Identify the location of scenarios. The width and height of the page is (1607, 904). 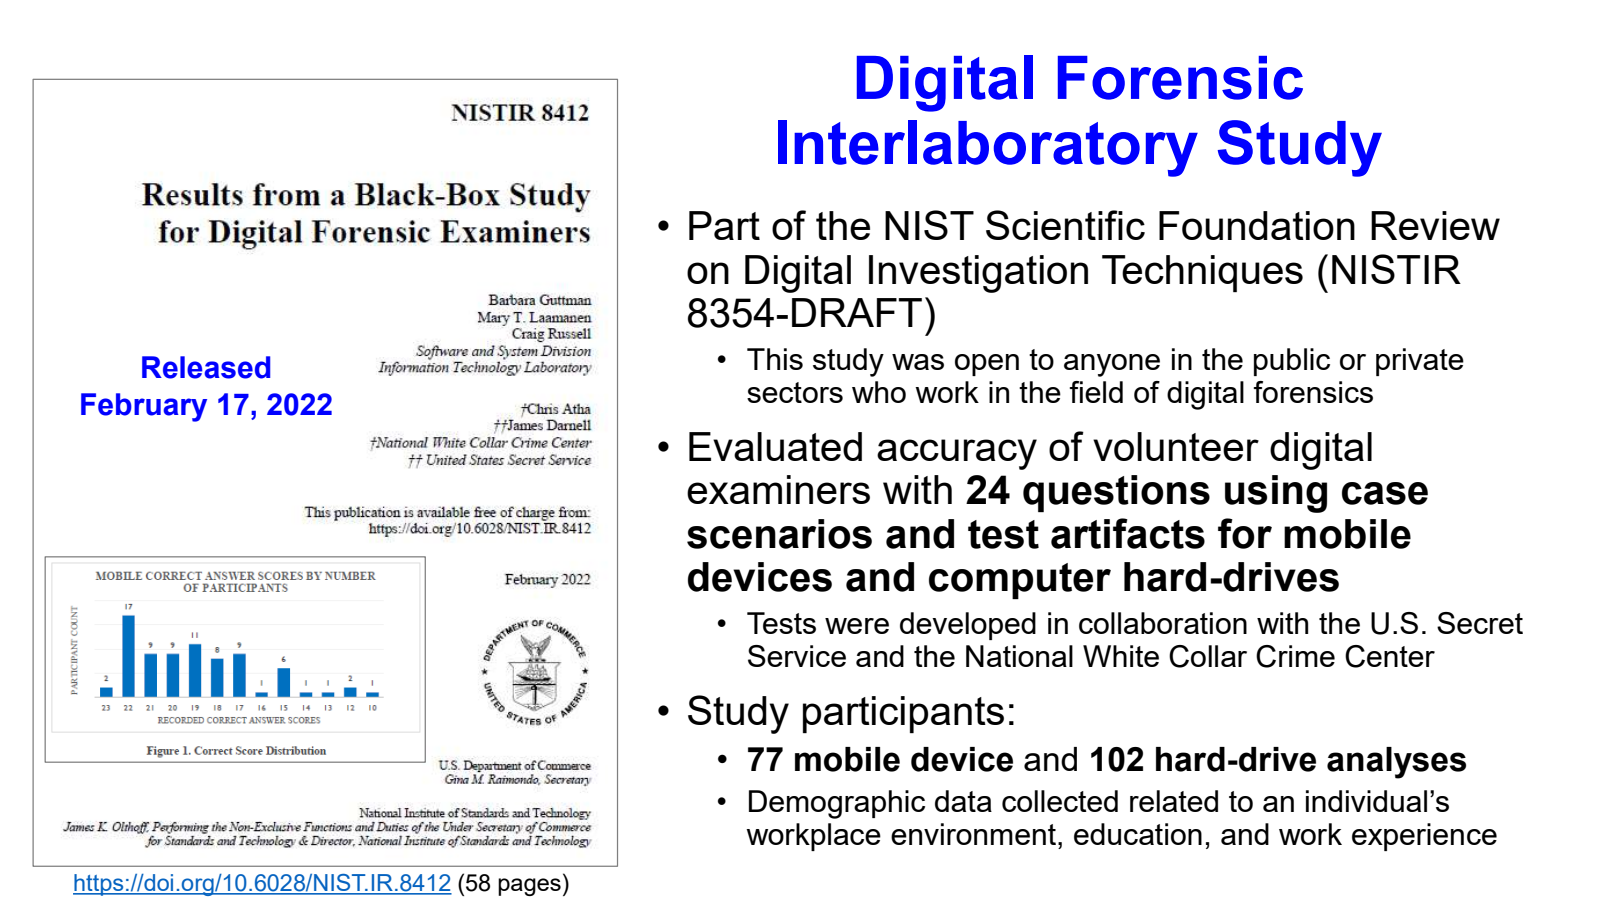
(779, 534).
